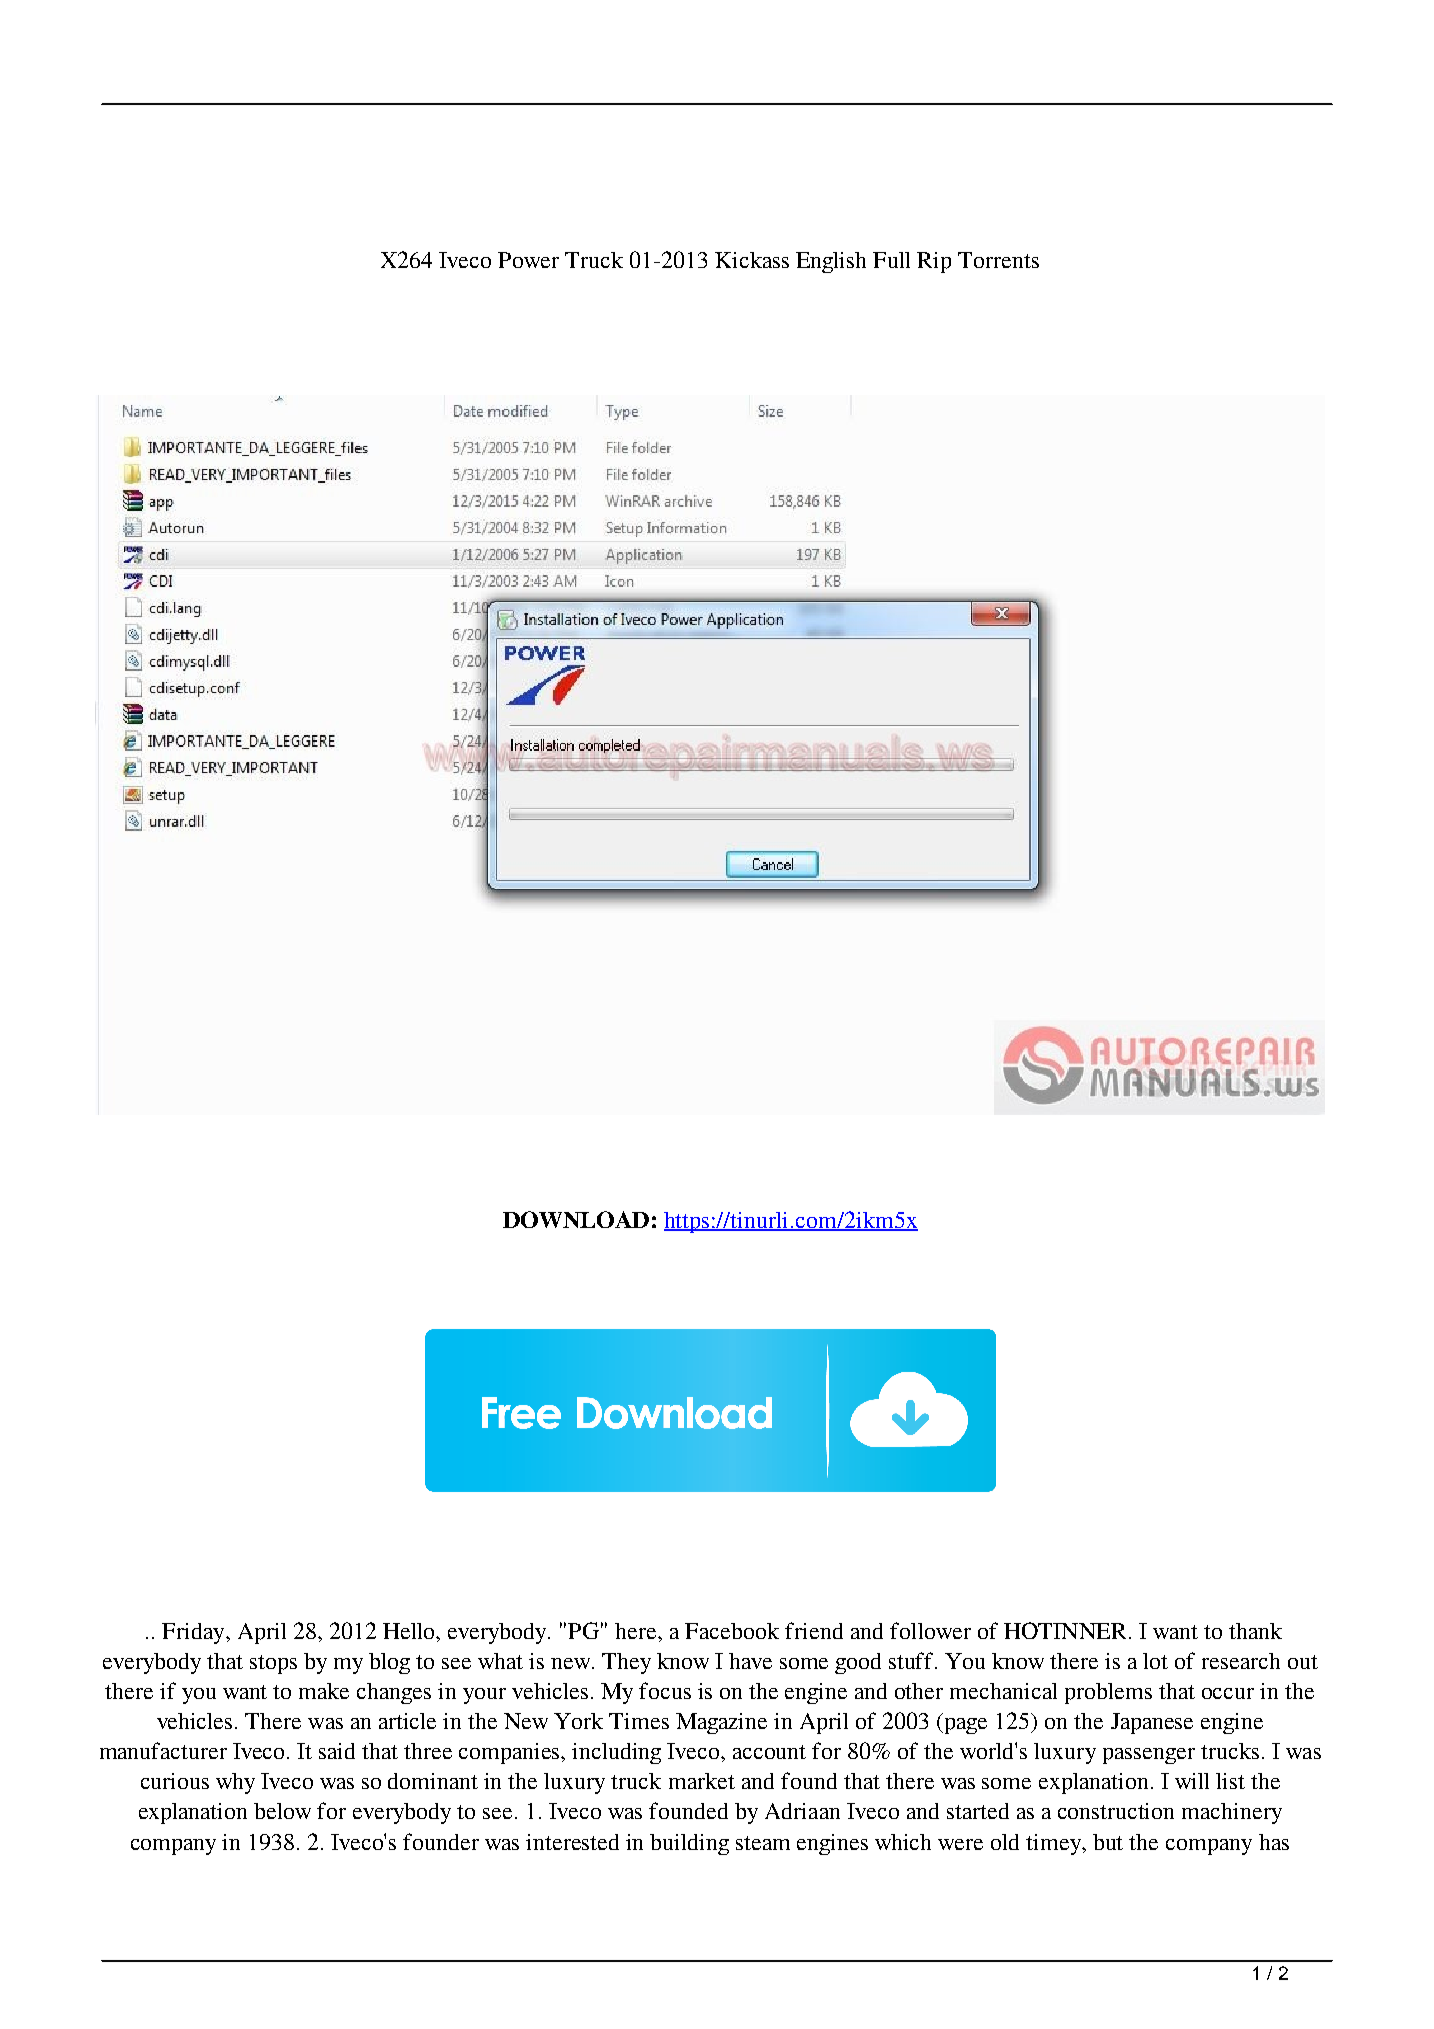  What do you see at coordinates (998, 260) in the screenshot?
I see `Torrents` at bounding box center [998, 260].
